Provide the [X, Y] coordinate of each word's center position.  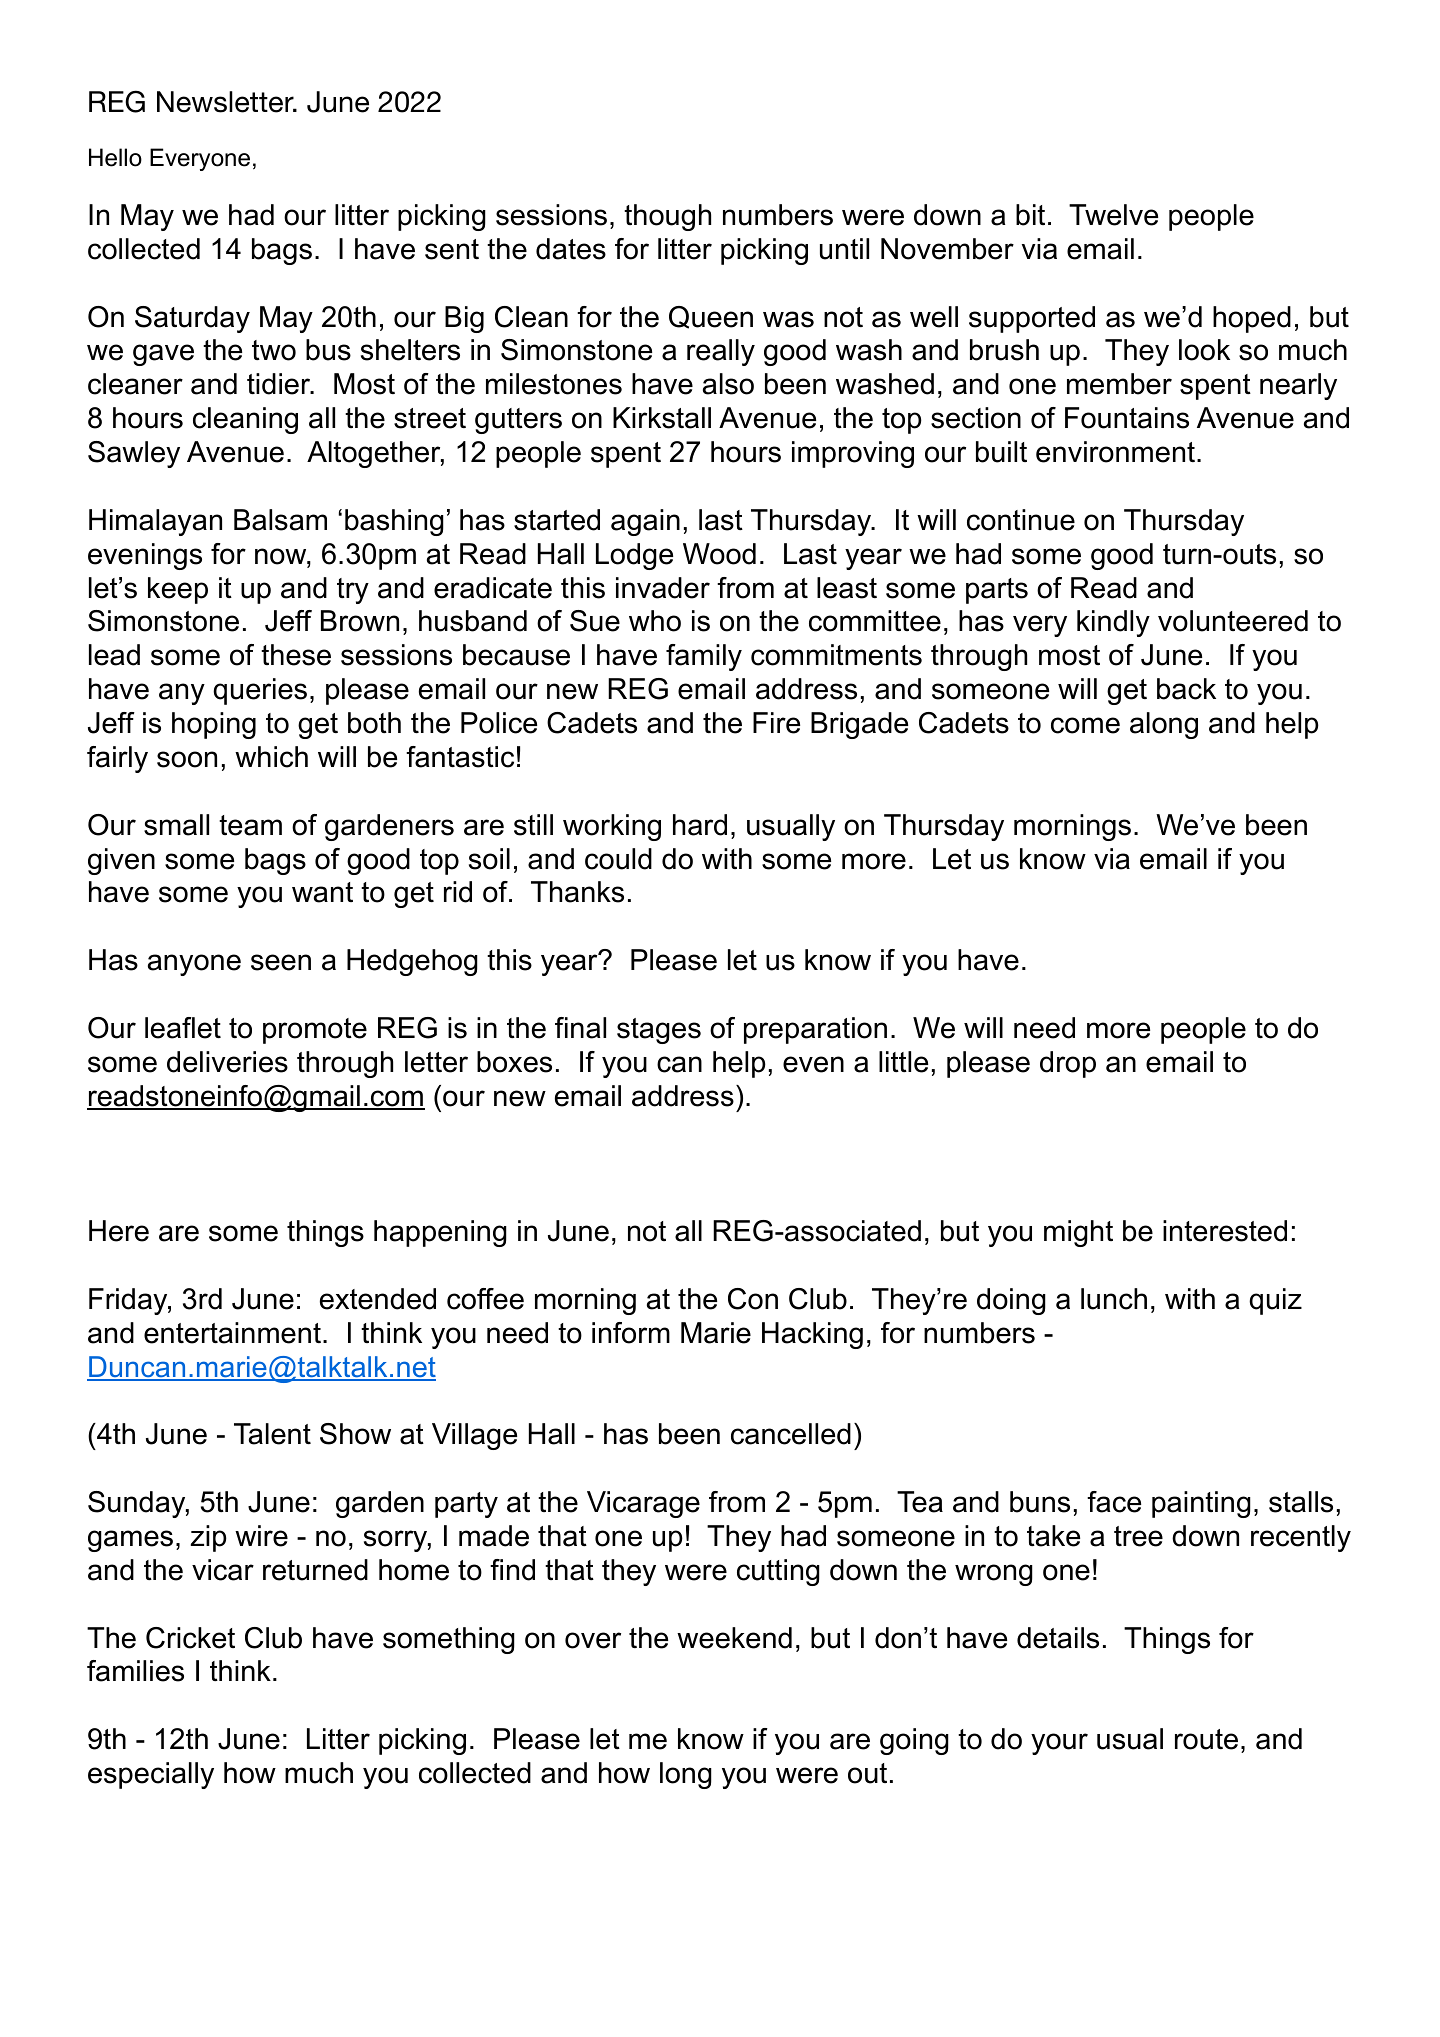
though [667, 217]
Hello [115, 157]
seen [281, 962]
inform [631, 1333]
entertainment [232, 1333]
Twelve [1113, 215]
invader [663, 588]
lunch [1114, 1299]
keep [178, 590]
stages [659, 1031]
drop [1068, 1064]
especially [151, 1775]
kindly [1113, 623]
